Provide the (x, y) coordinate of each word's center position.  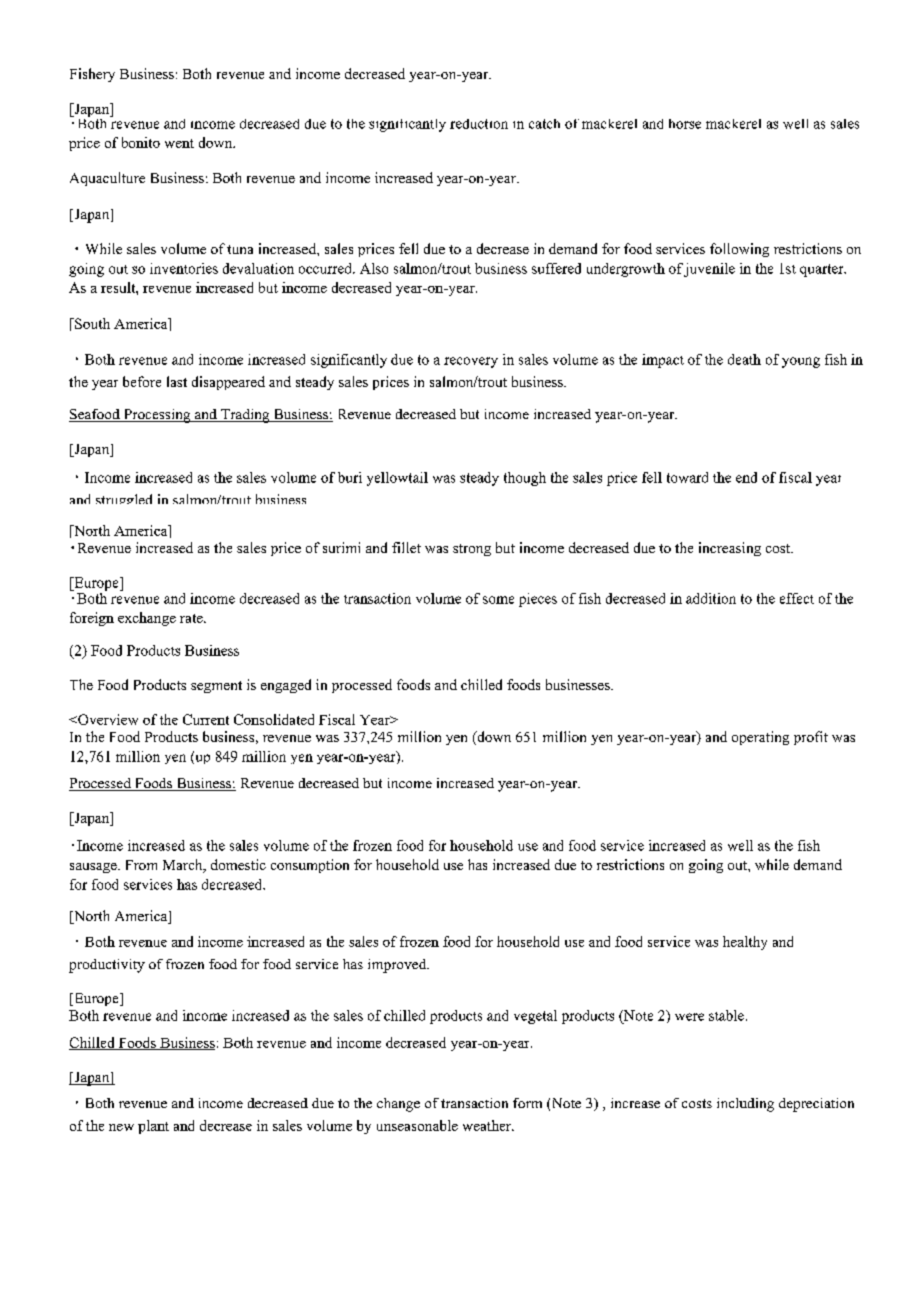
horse (685, 124)
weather (488, 1125)
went (179, 143)
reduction (479, 124)
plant (153, 1127)
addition (711, 598)
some (498, 600)
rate (192, 618)
